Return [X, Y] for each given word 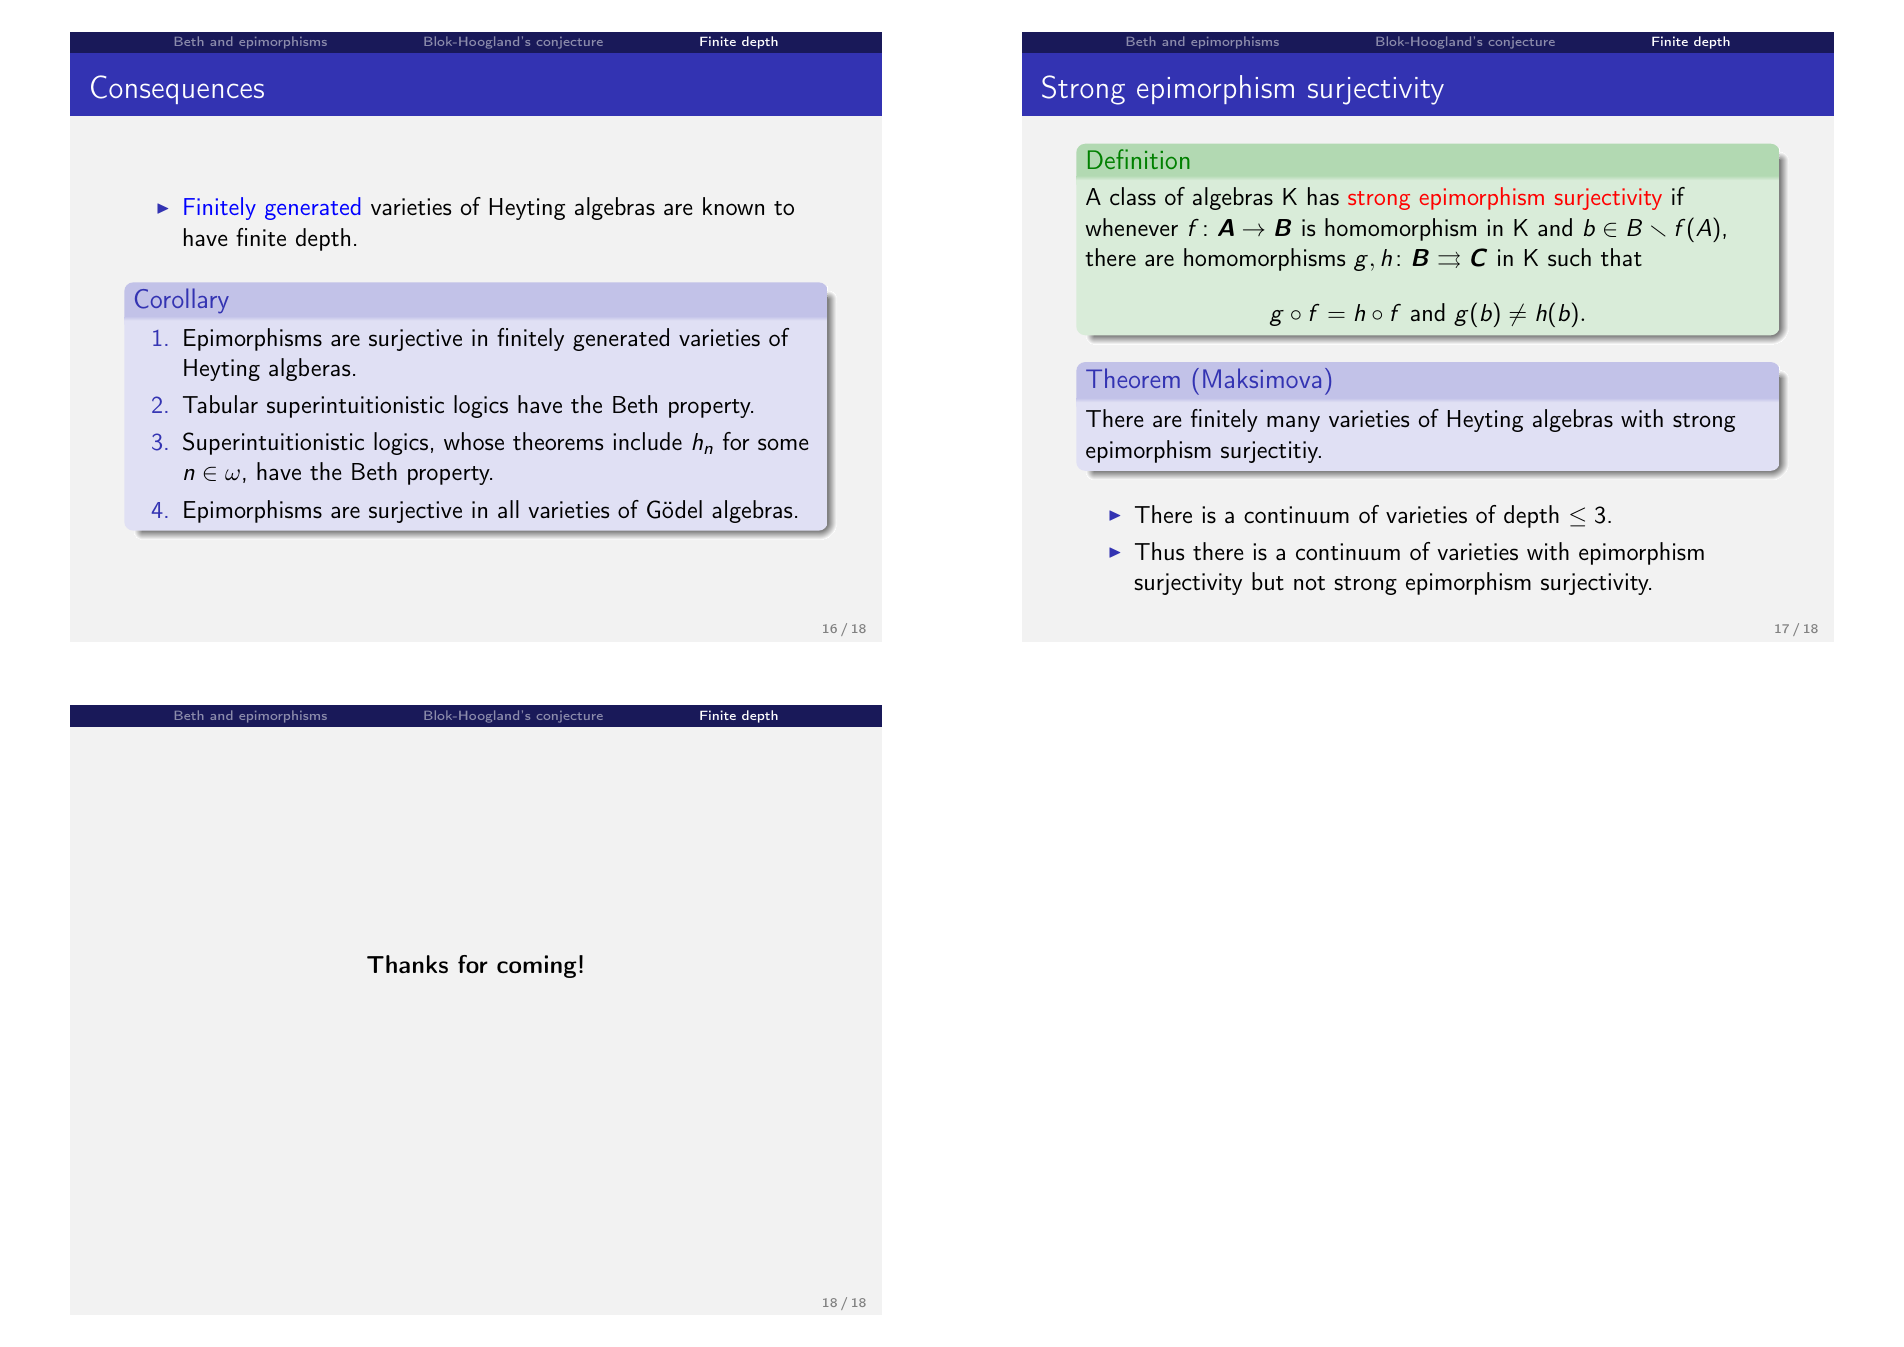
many [1293, 423]
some [783, 444]
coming [537, 966]
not [1309, 583]
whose [474, 441]
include [647, 441]
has [1323, 196]
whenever [1131, 227]
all [508, 509]
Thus [1159, 551]
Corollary [182, 300]
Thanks [407, 964]
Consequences [177, 89]
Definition [1139, 159]
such [1569, 257]
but [1268, 581]
